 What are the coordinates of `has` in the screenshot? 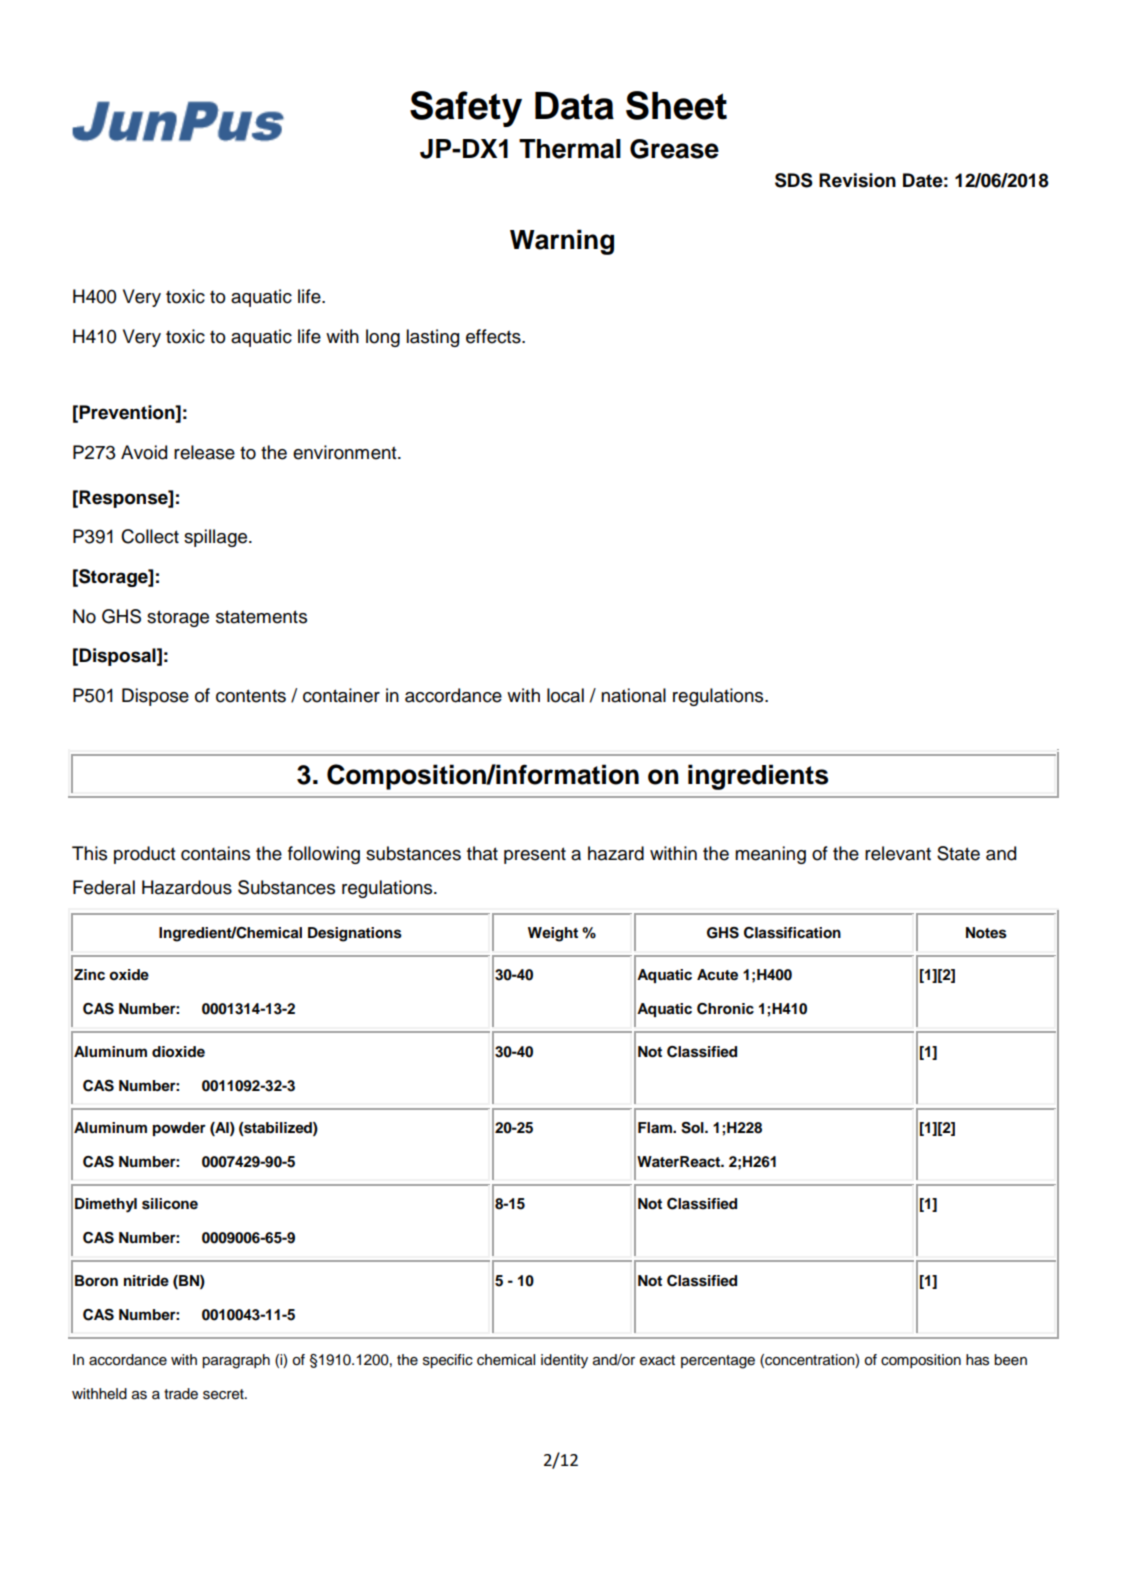 It's located at (977, 1360).
